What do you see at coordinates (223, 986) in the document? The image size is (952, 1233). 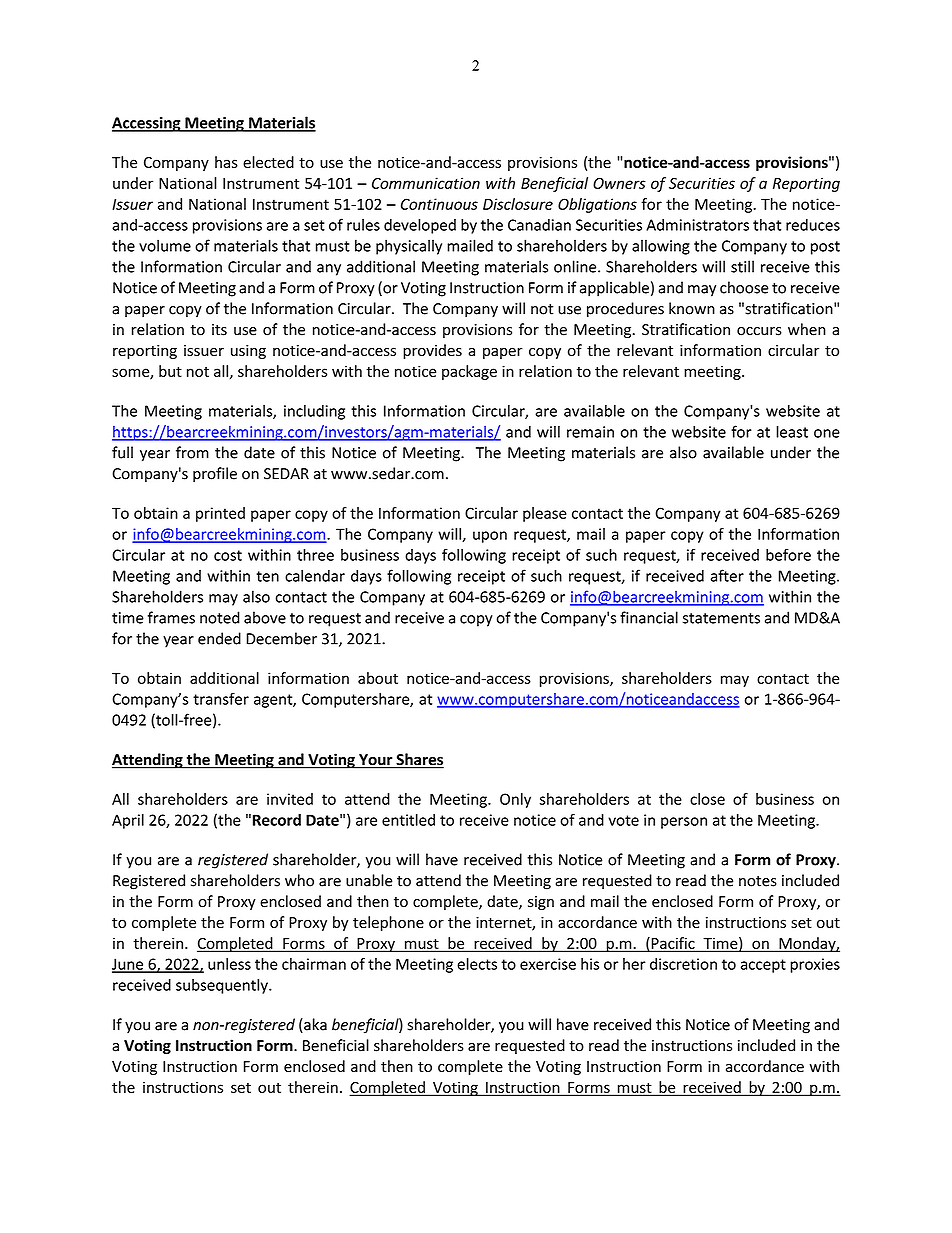 I see `subsequently` at bounding box center [223, 986].
